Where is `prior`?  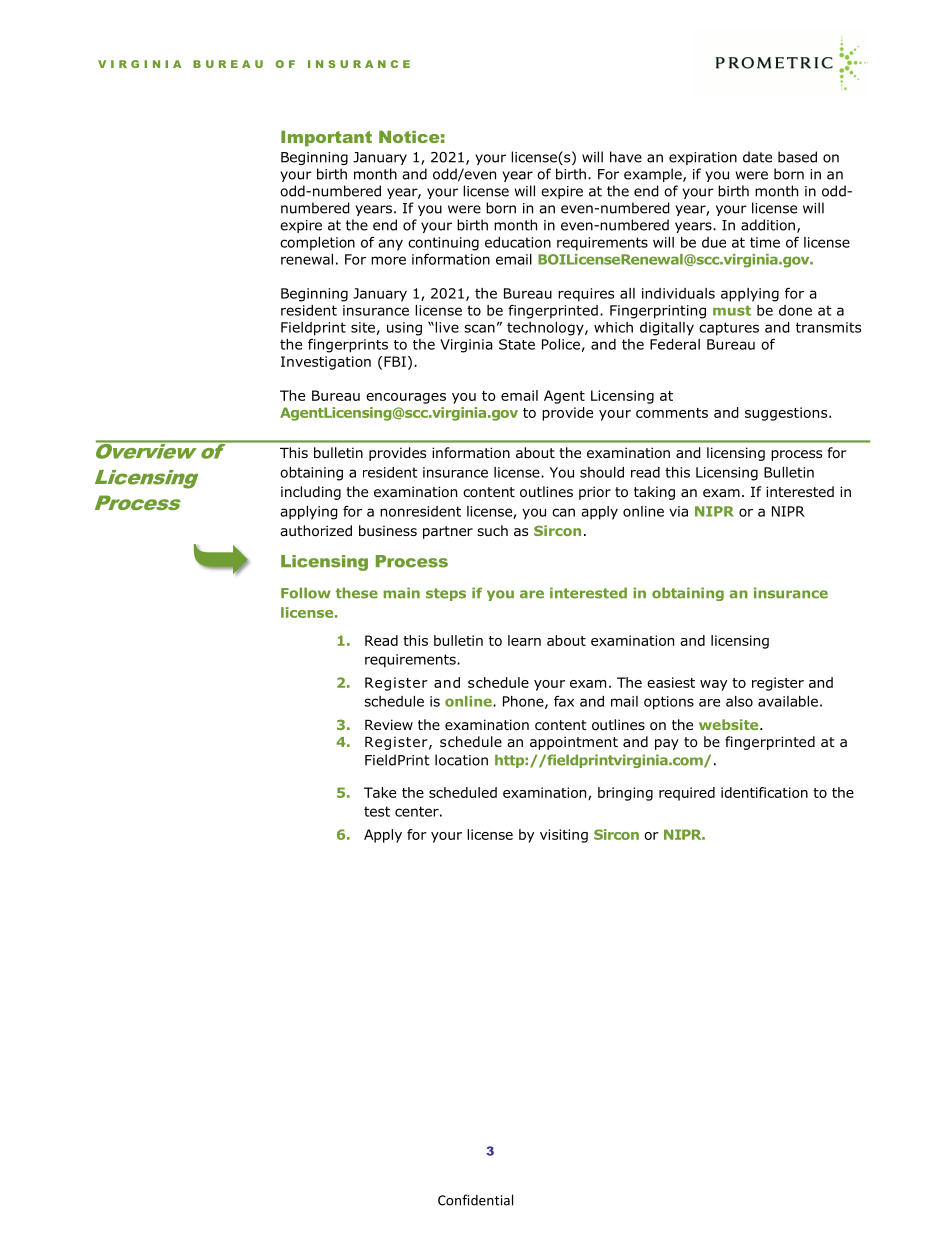
prior is located at coordinates (595, 493).
